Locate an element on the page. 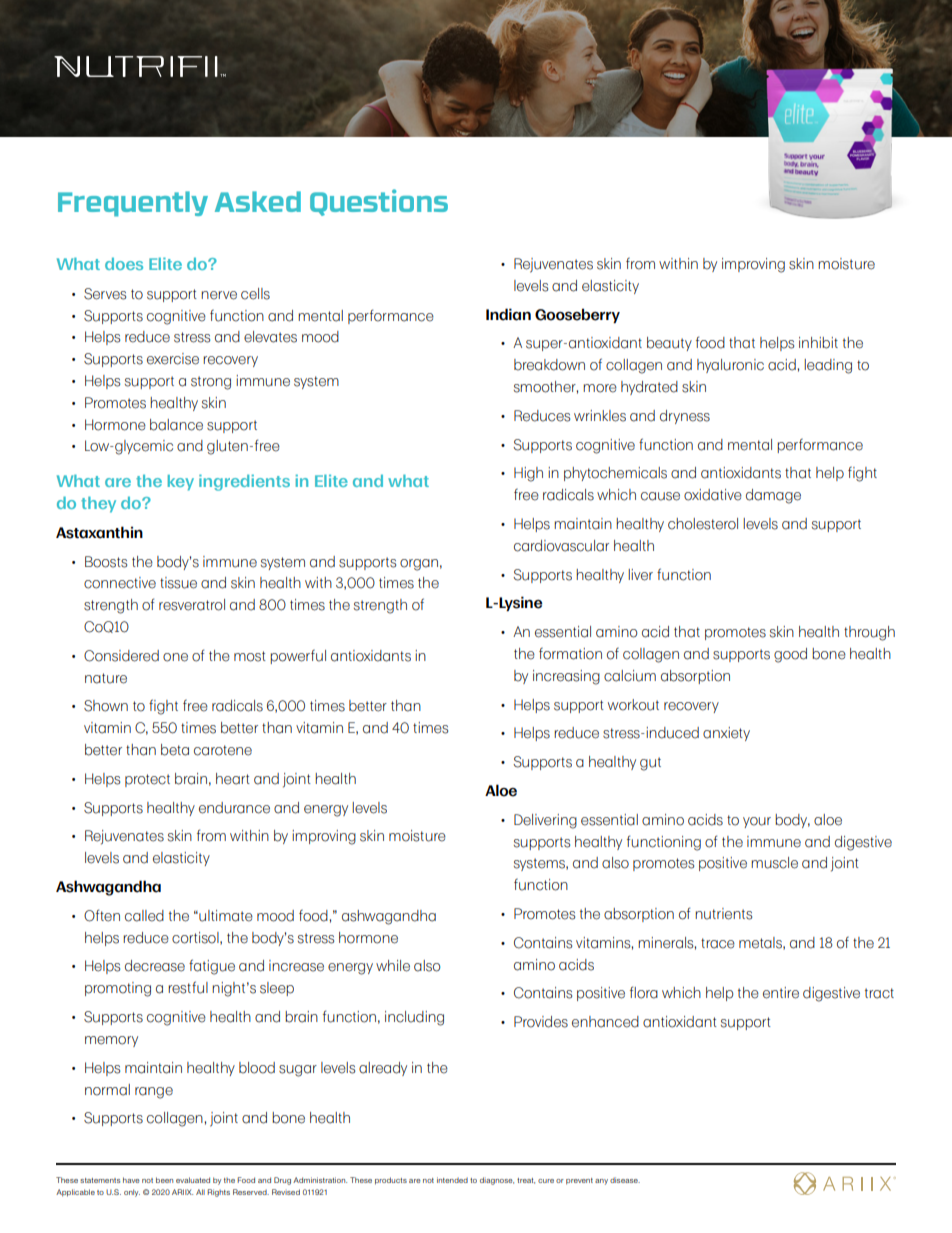 The image size is (952, 1233). inhibit is located at coordinates (818, 343).
